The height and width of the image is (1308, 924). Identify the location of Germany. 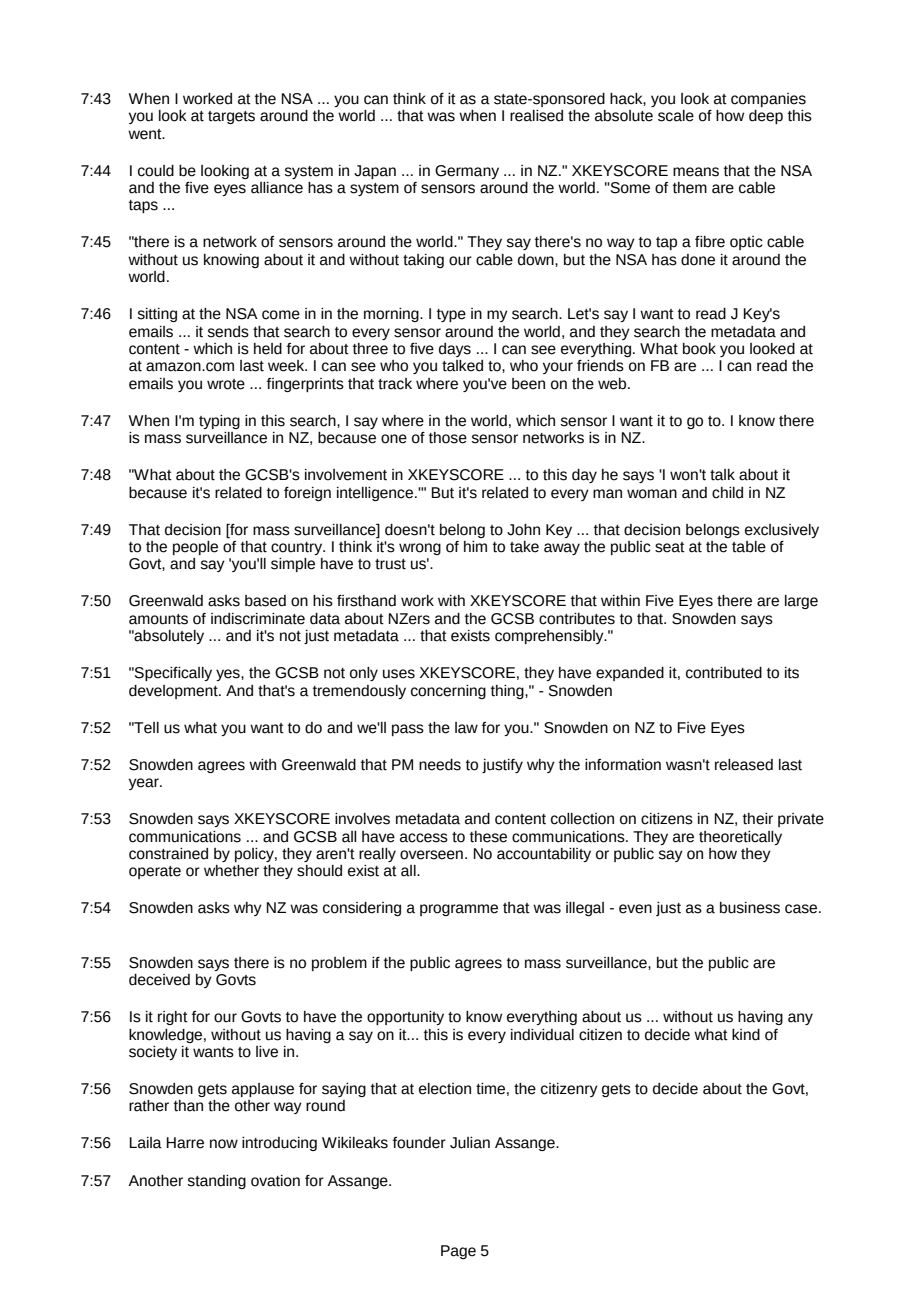
(467, 172).
